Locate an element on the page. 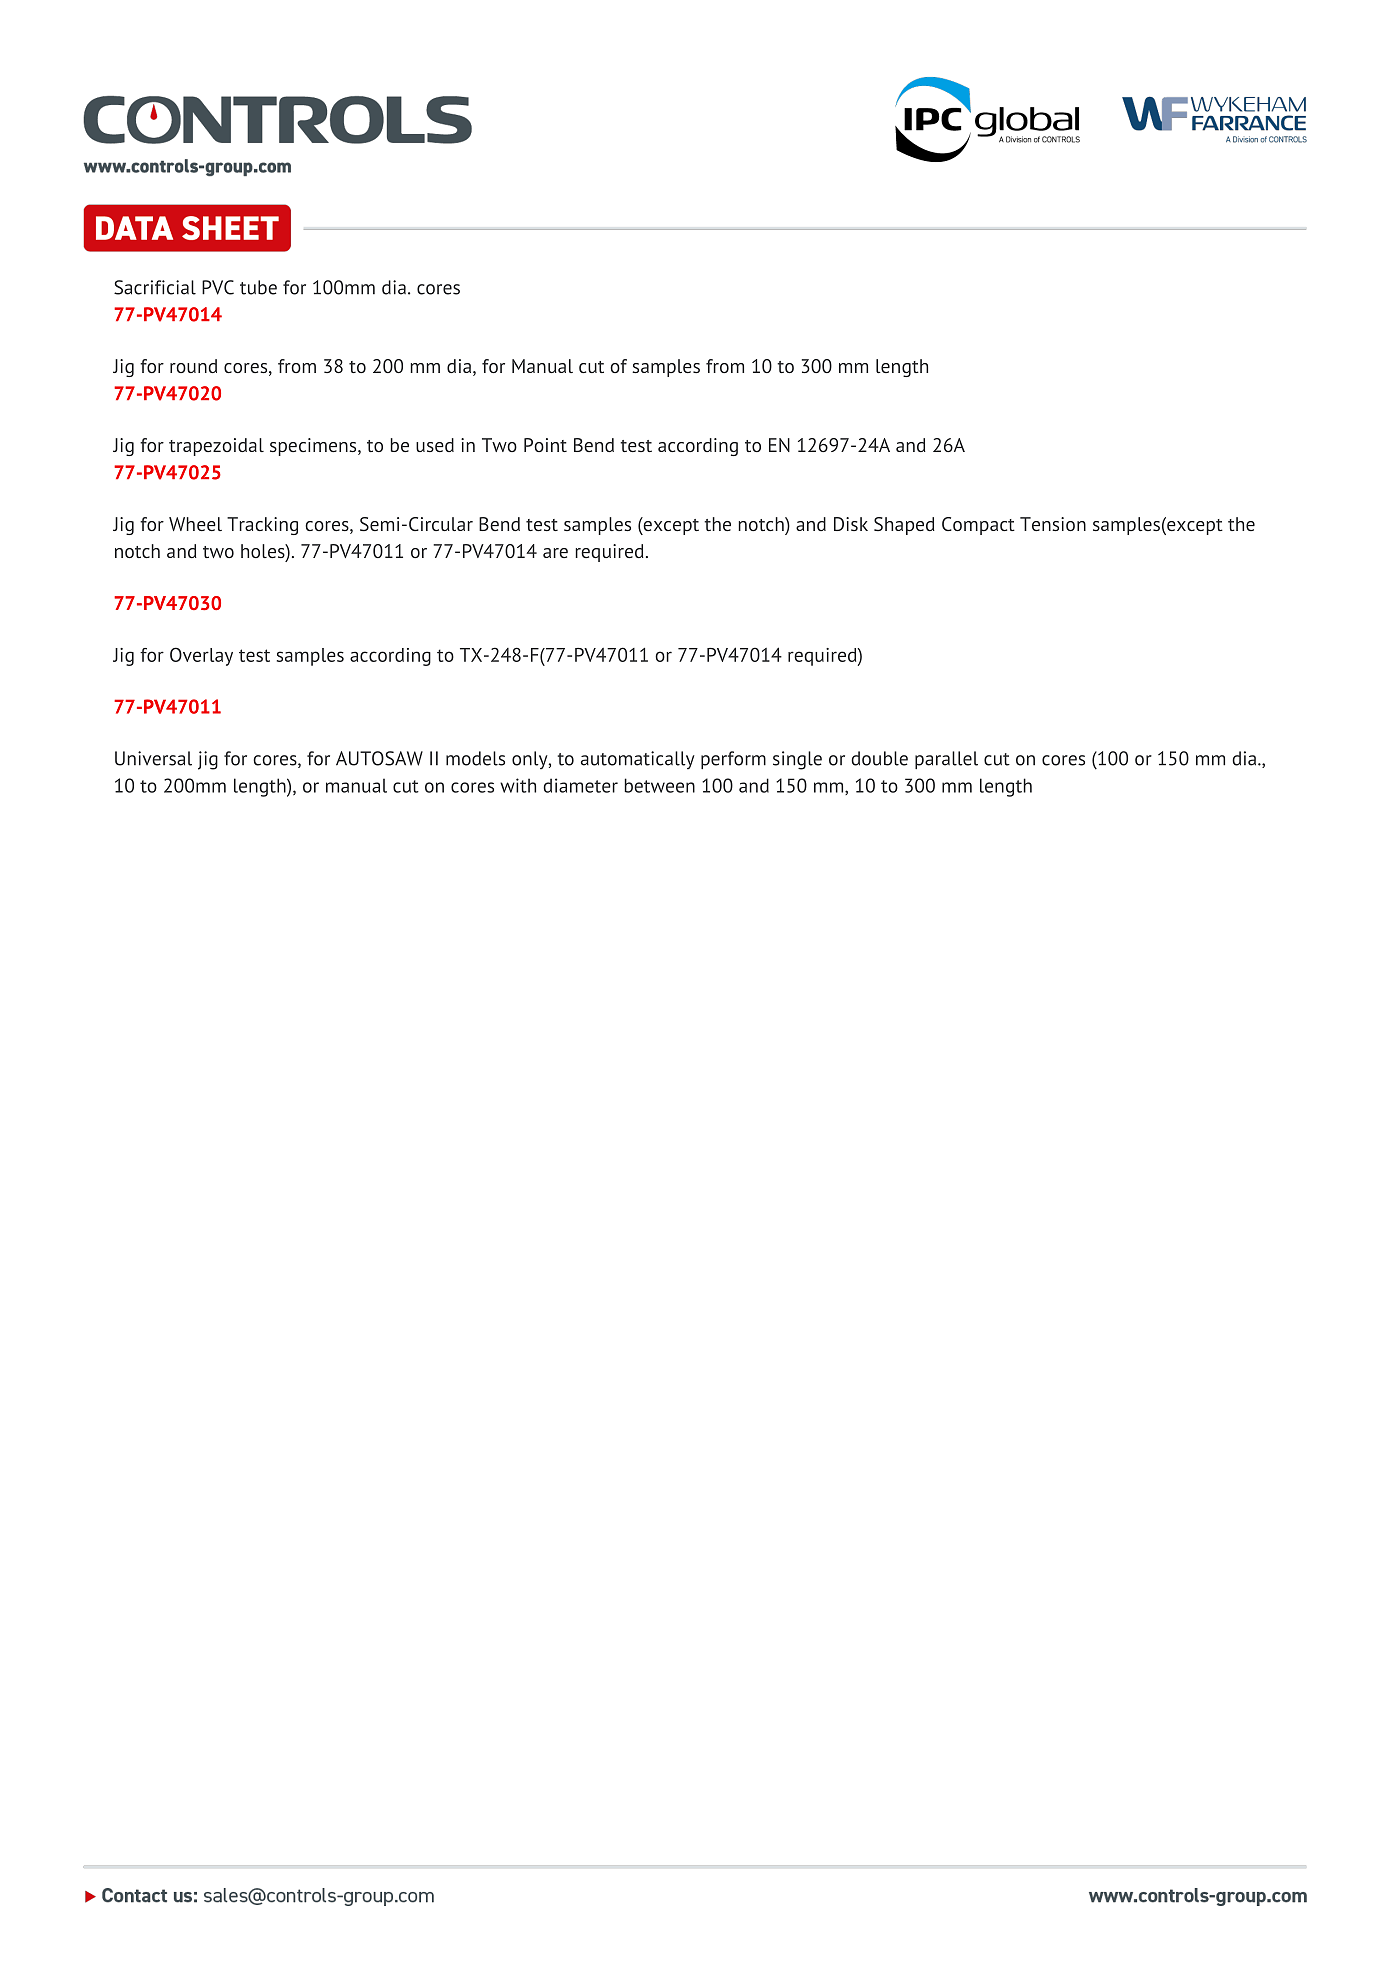 The width and height of the image is (1389, 1966). parallel is located at coordinates (946, 760).
